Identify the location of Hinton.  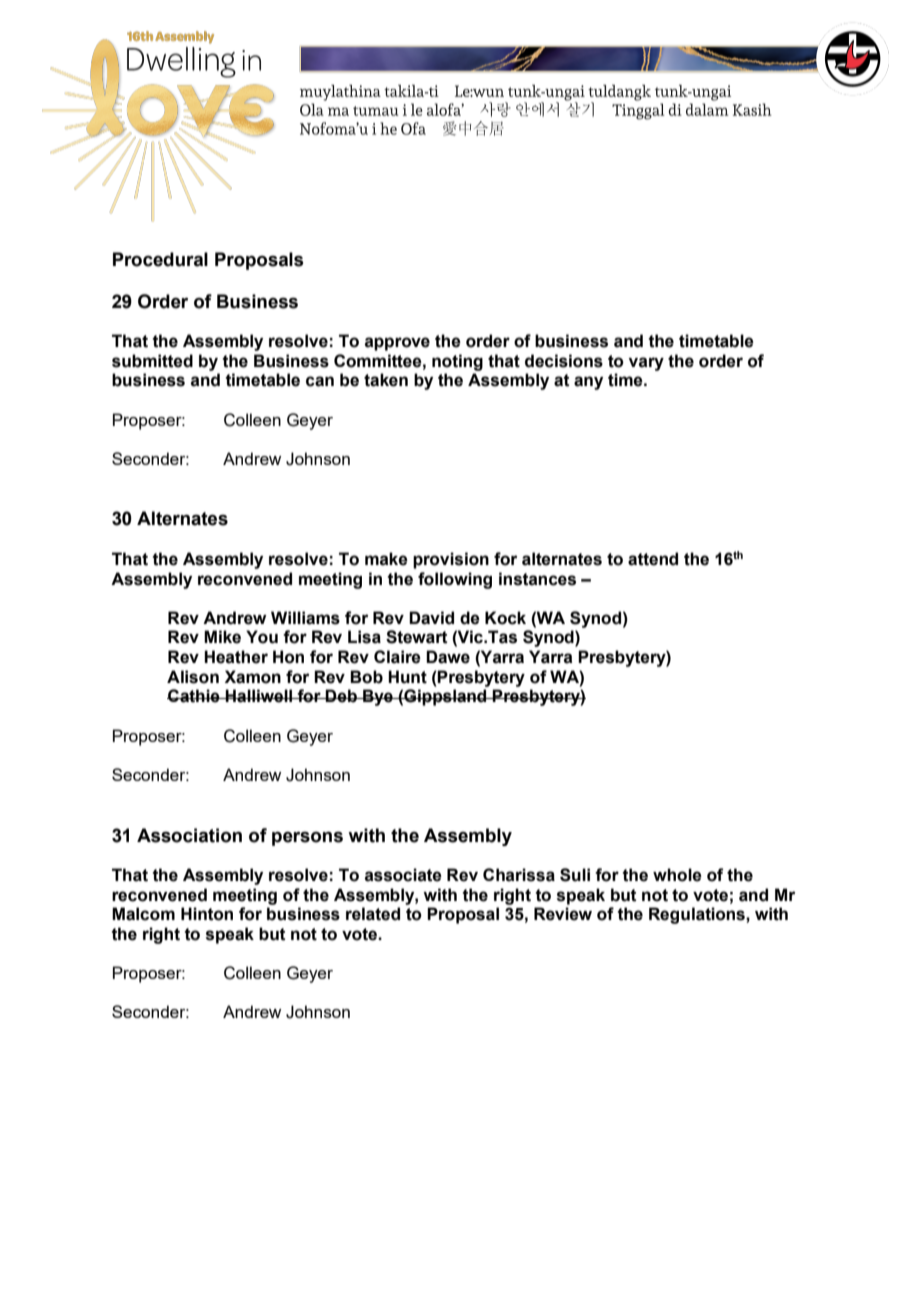
(207, 914).
